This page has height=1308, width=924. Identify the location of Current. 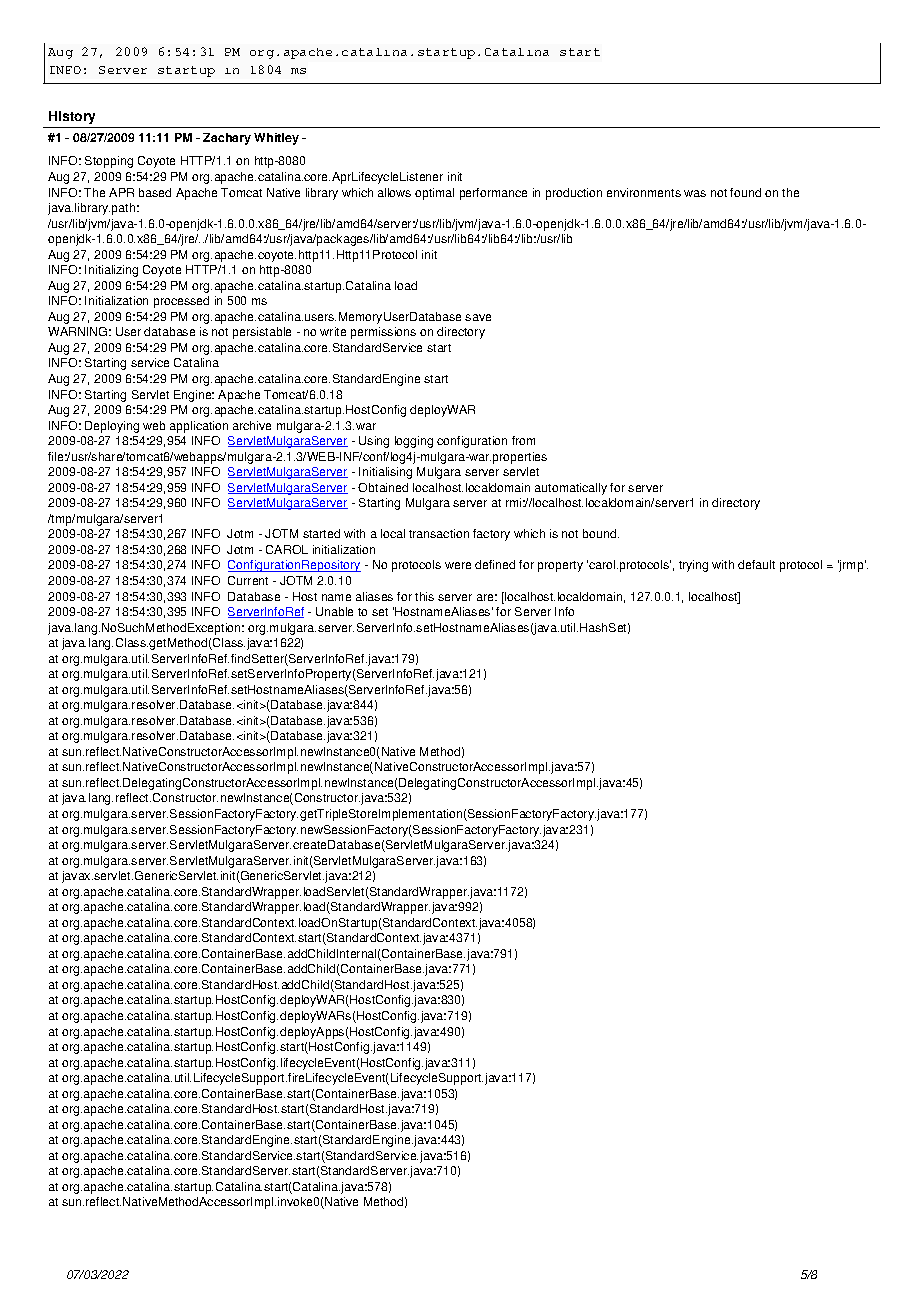
(248, 580).
